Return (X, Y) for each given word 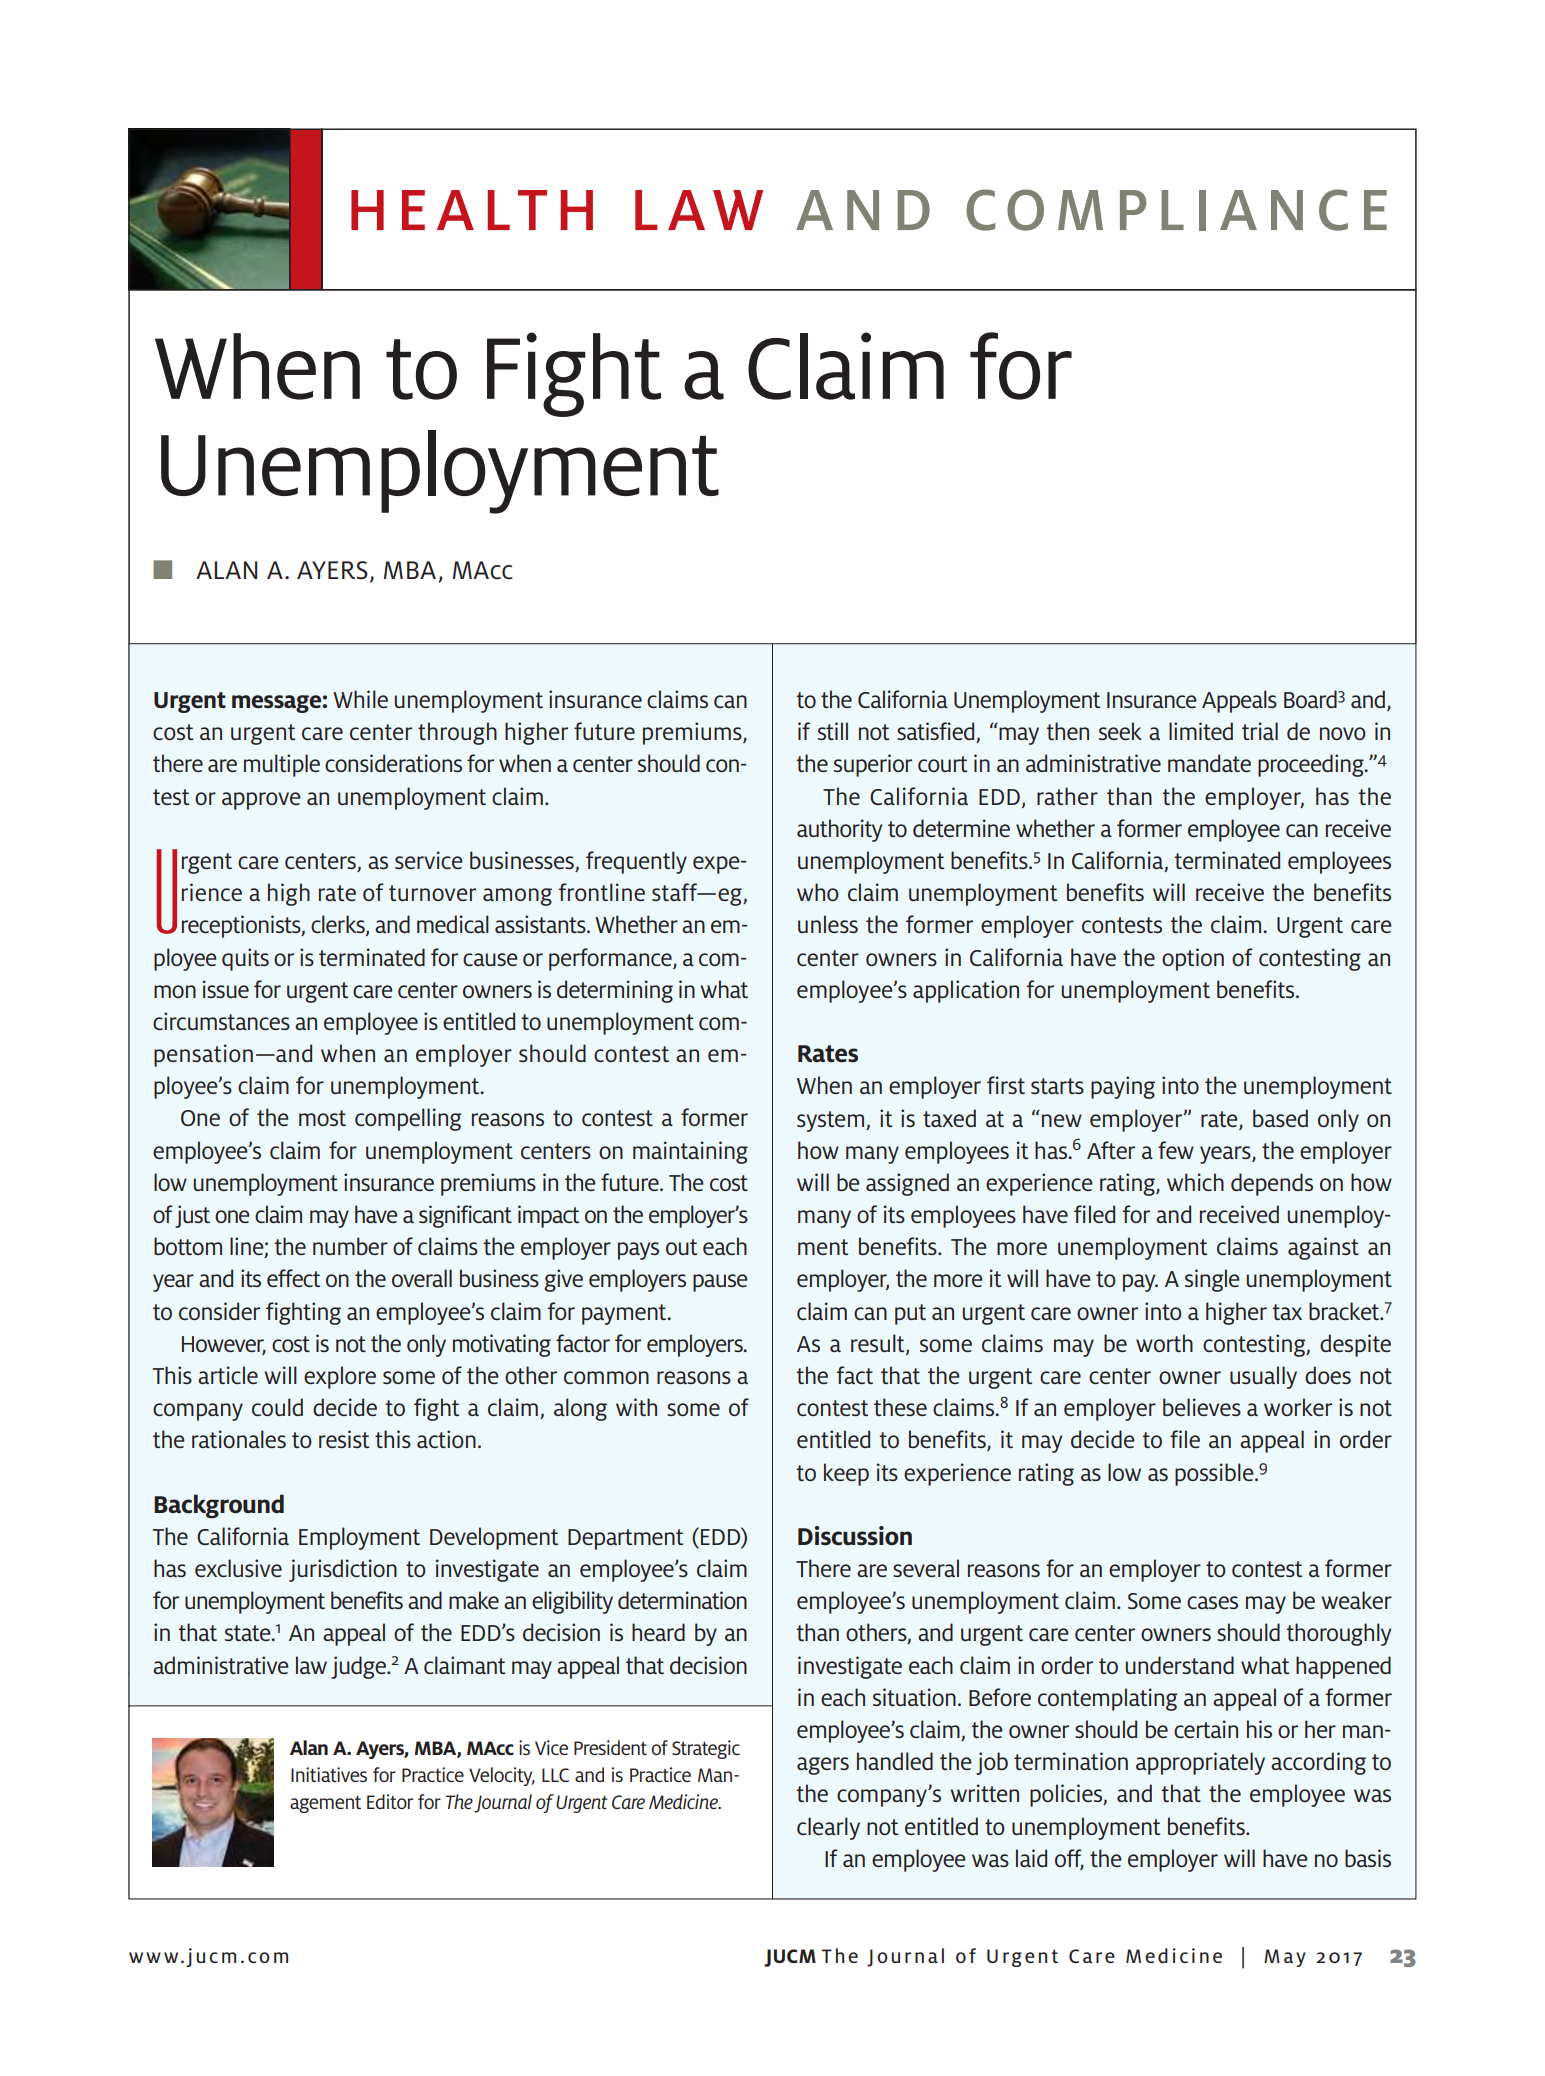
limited (1201, 731)
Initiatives (329, 1774)
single (1212, 1280)
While (360, 699)
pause (720, 1283)
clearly (828, 1828)
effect (293, 1278)
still (833, 731)
